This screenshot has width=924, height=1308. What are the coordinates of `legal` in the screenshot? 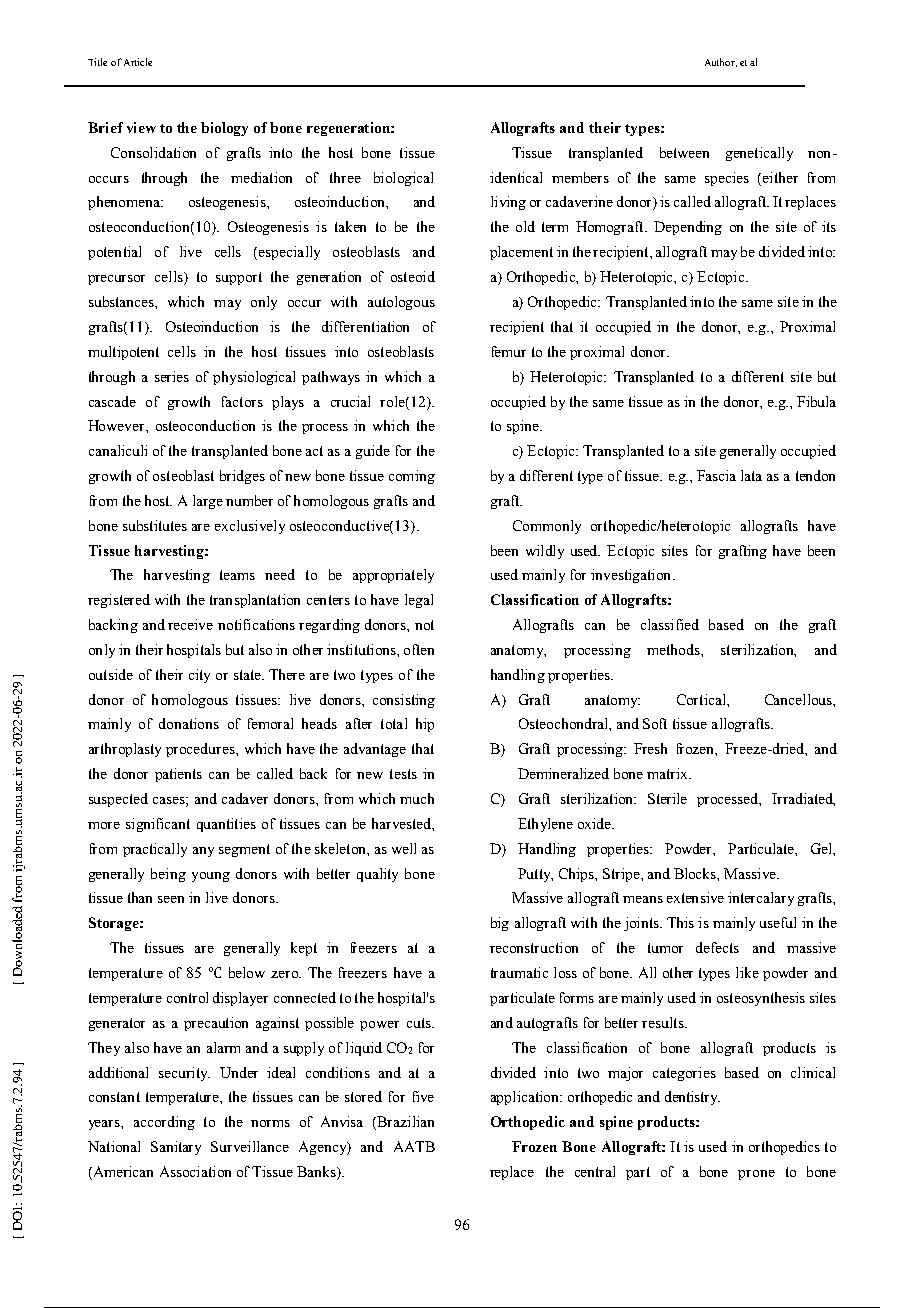 It's located at (419, 601).
